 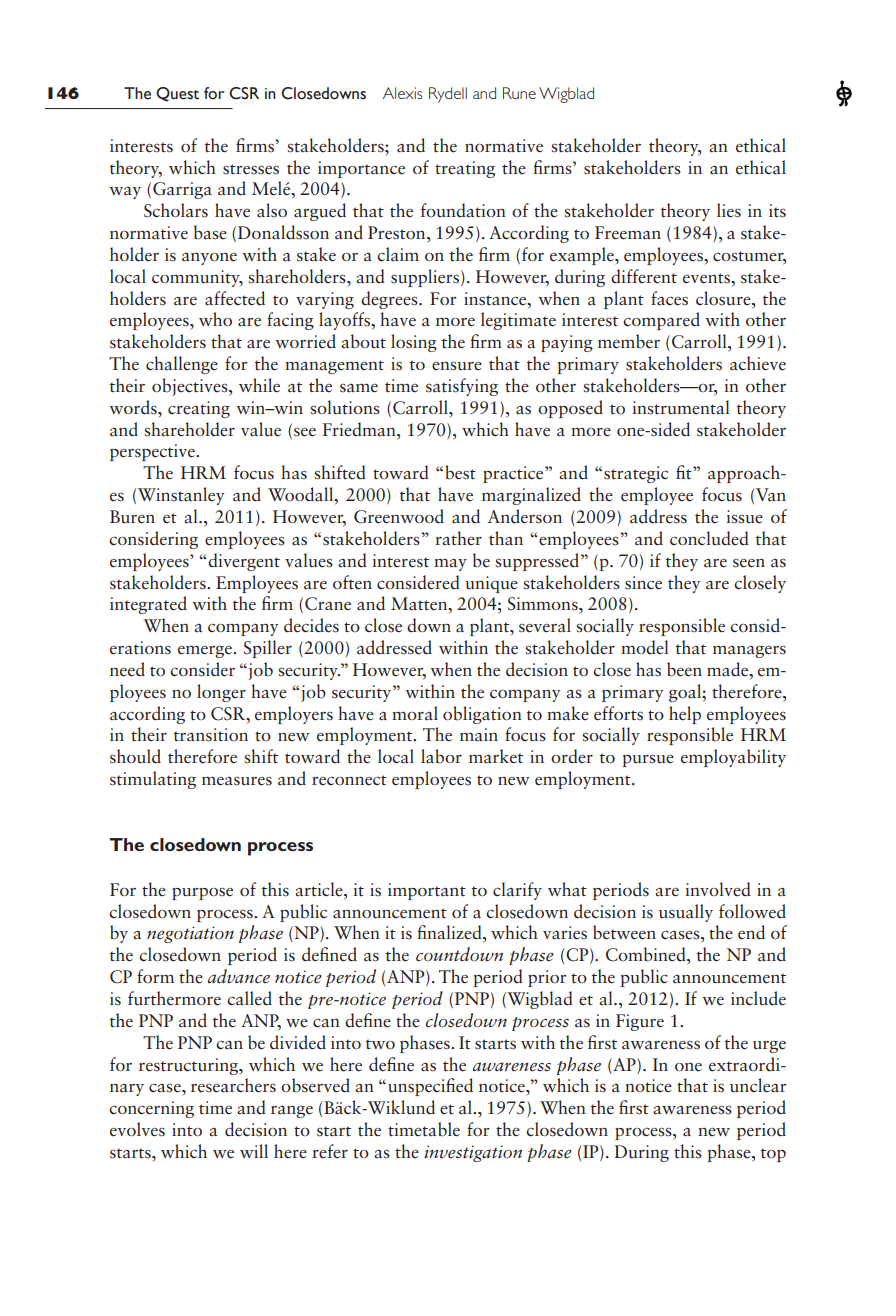 What do you see at coordinates (448, 95) in the document?
I see `Rydell` at bounding box center [448, 95].
